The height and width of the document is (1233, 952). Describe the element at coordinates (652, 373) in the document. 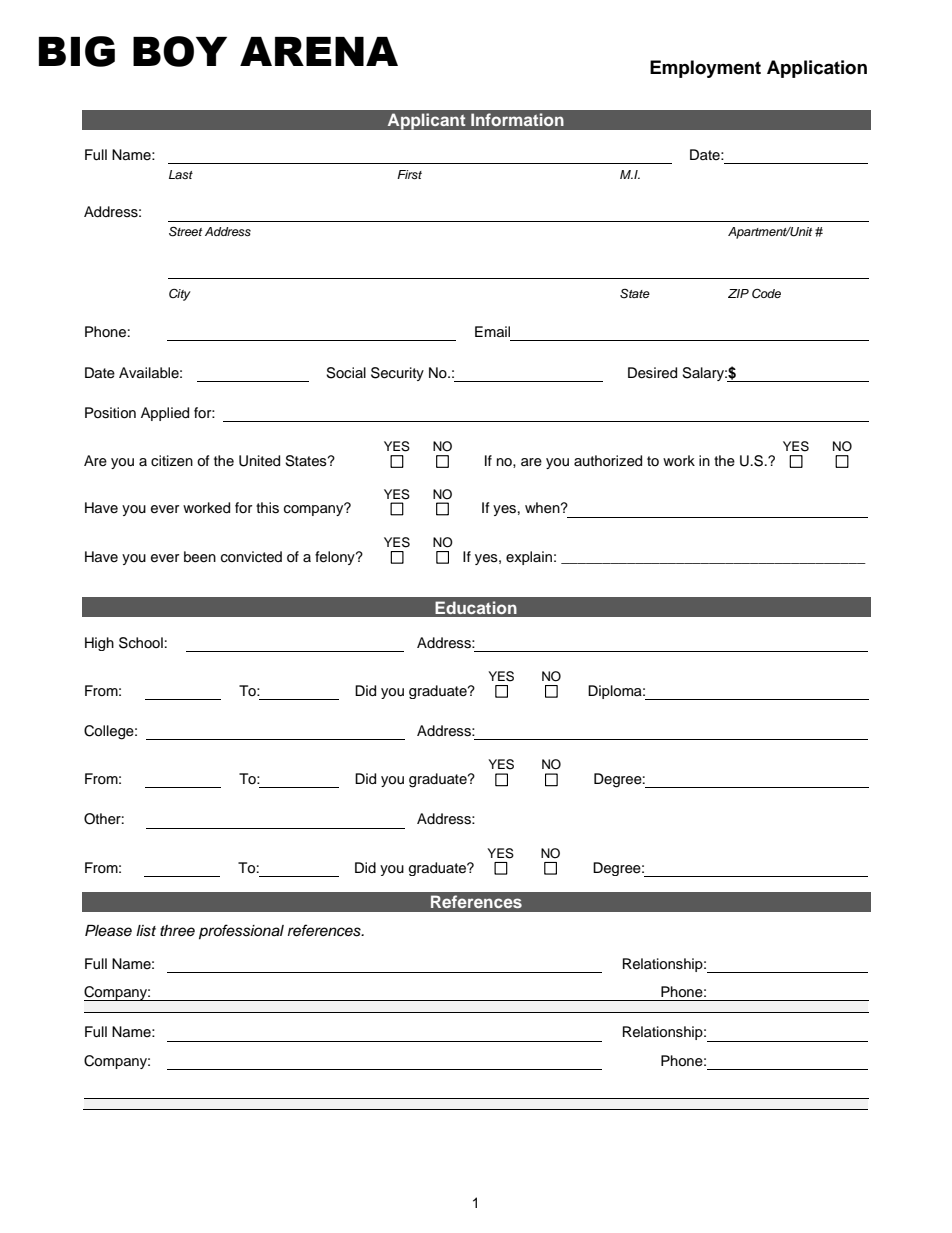

I see `Desired` at that location.
